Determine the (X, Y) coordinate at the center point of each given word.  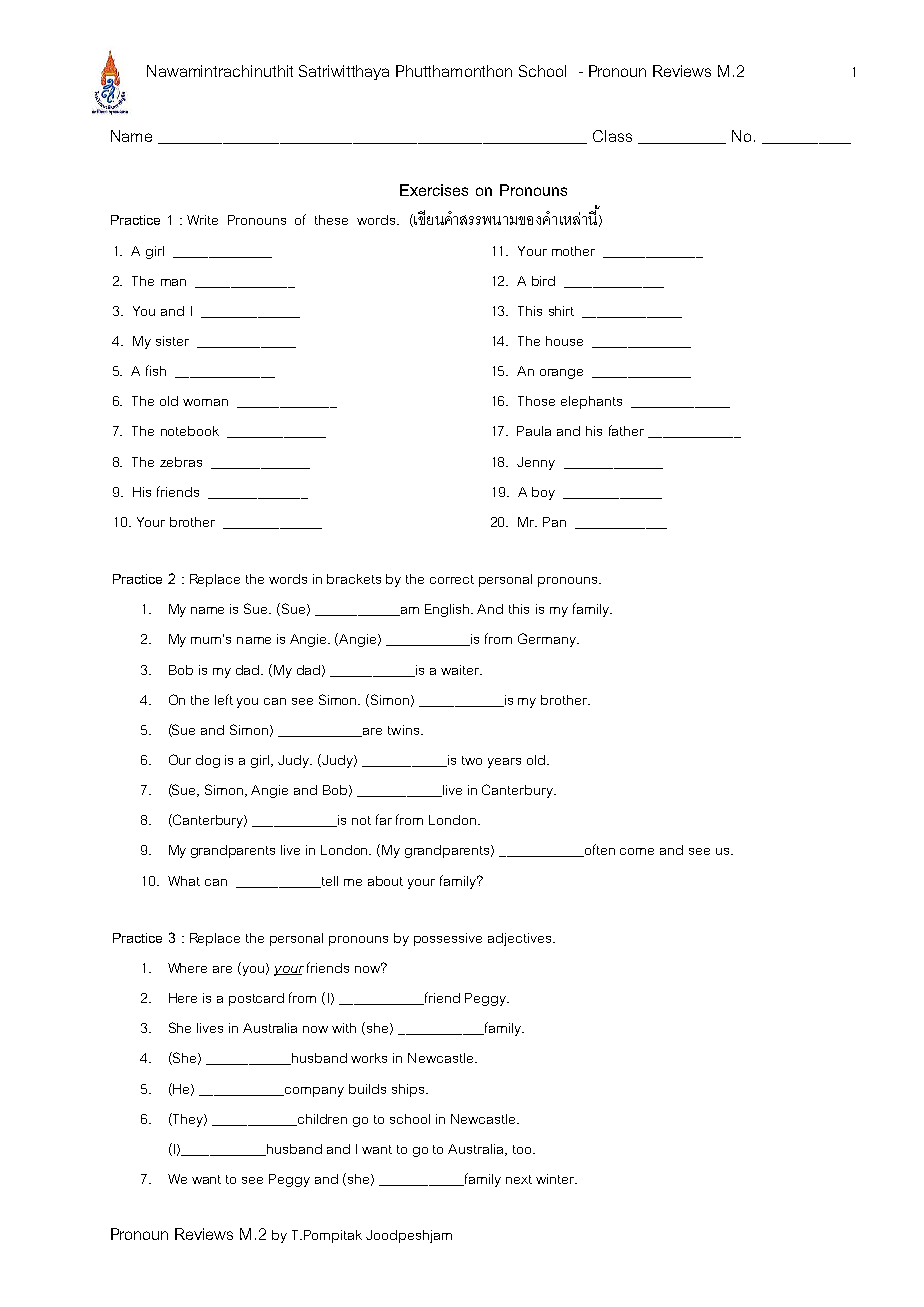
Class (612, 136)
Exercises (434, 190)
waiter (461, 670)
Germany (548, 640)
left (224, 699)
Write (202, 220)
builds (367, 1089)
